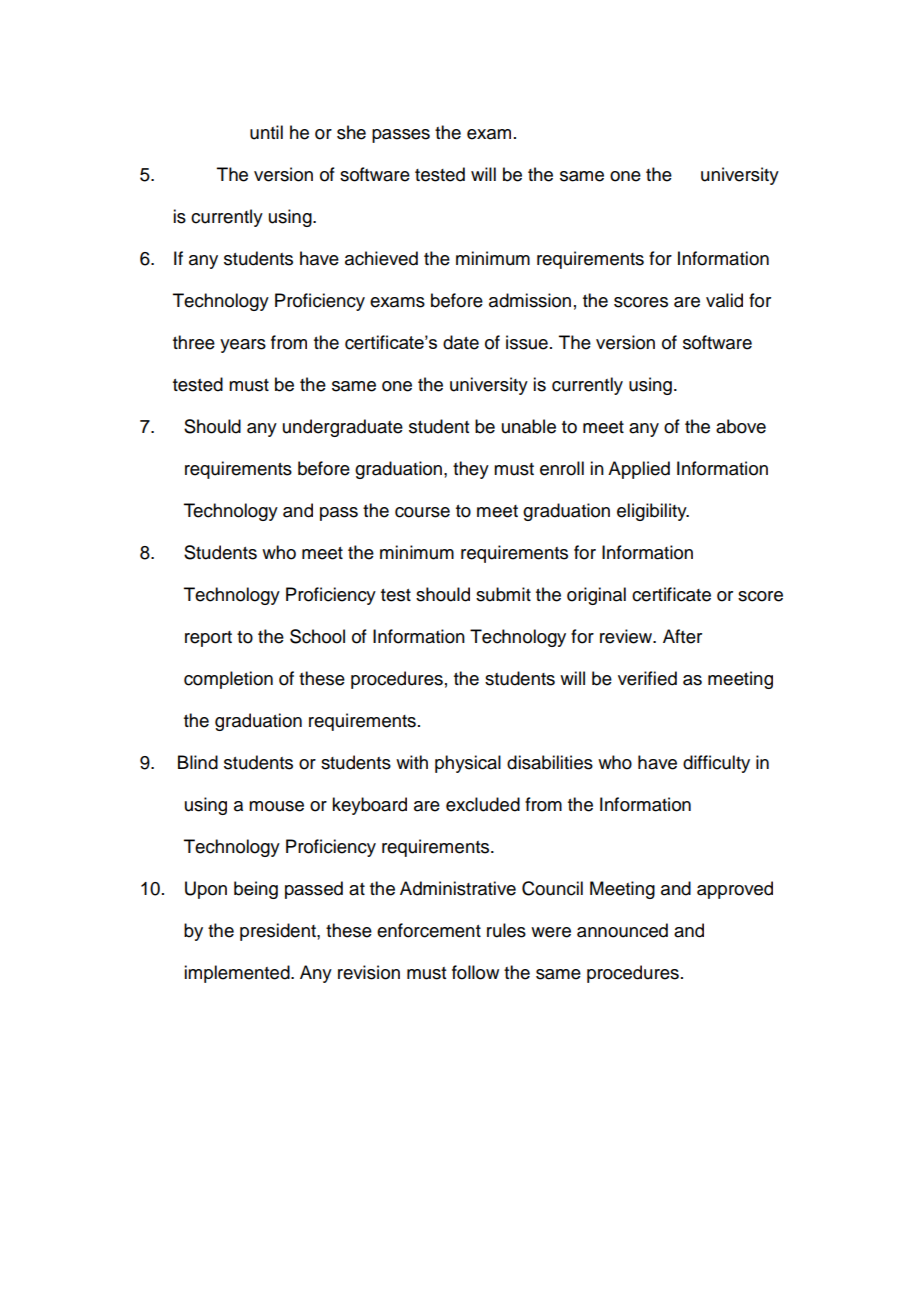  What do you see at coordinates (475, 972) in the screenshot?
I see `follow` at bounding box center [475, 972].
